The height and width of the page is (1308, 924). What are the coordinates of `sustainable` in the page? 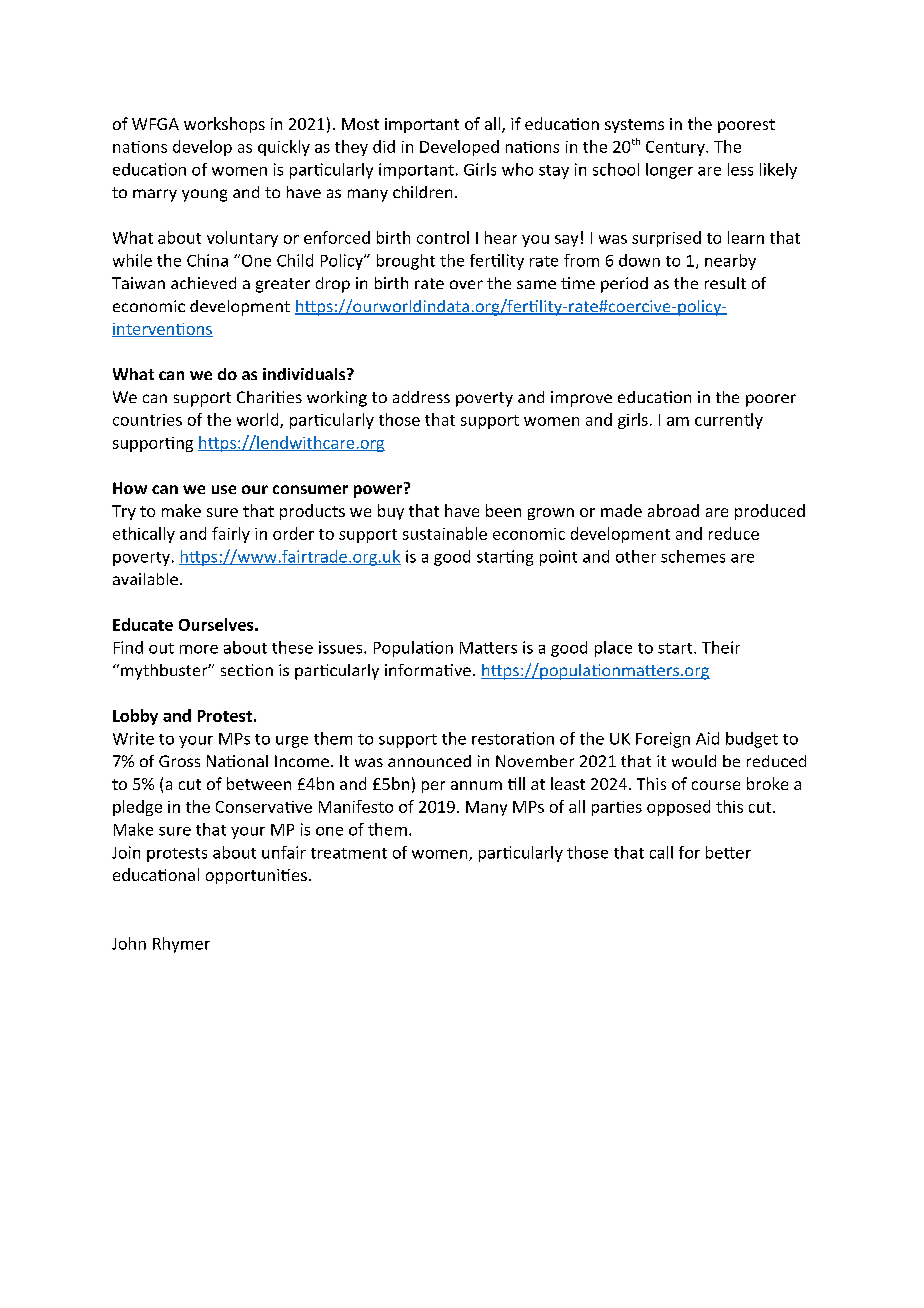 It's located at (445, 533).
